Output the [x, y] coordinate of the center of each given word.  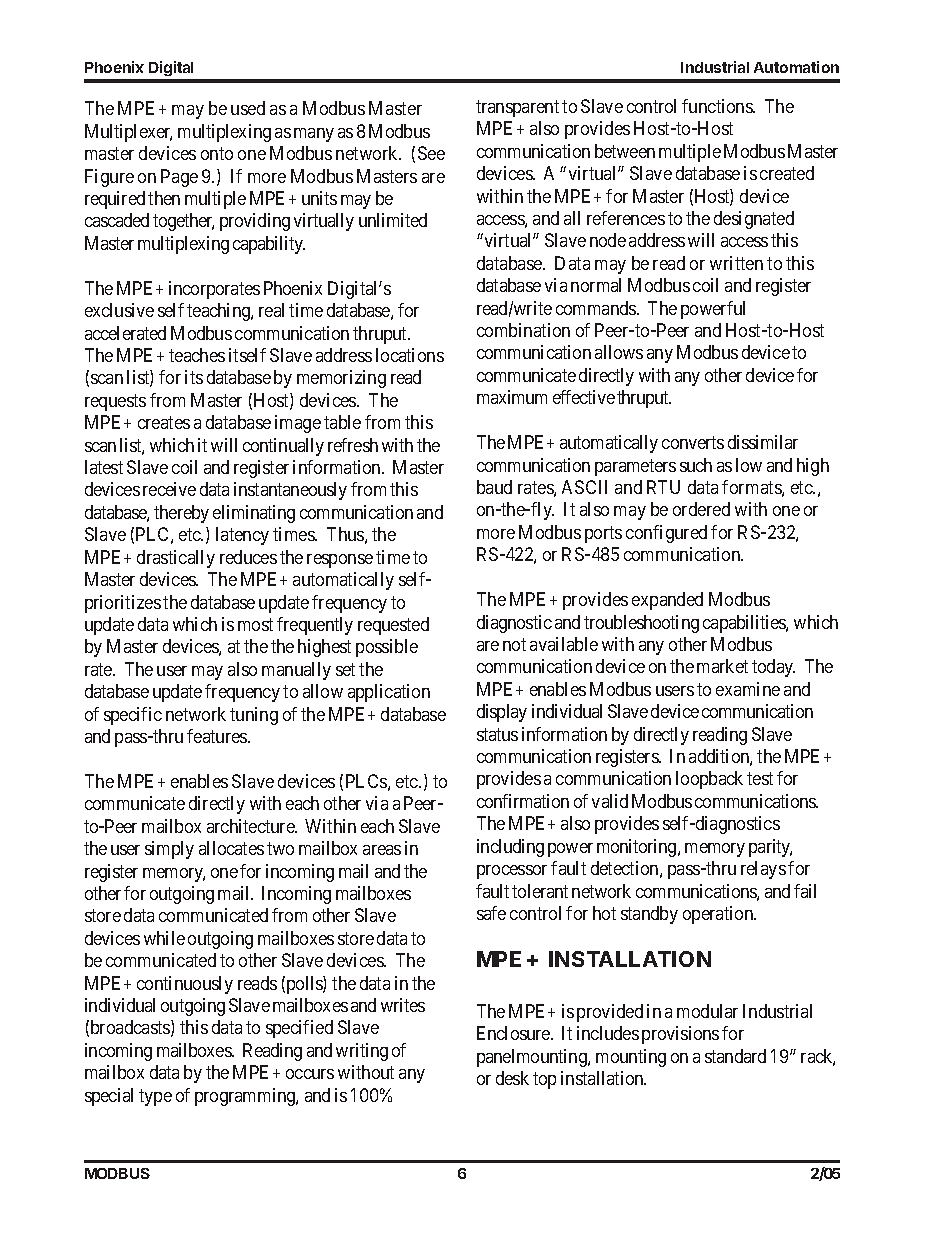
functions [718, 106]
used [248, 108]
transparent [517, 108]
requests [115, 402]
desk [512, 1078]
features [218, 736]
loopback [709, 780]
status [497, 734]
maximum [512, 397]
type [155, 1097]
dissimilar [763, 442]
